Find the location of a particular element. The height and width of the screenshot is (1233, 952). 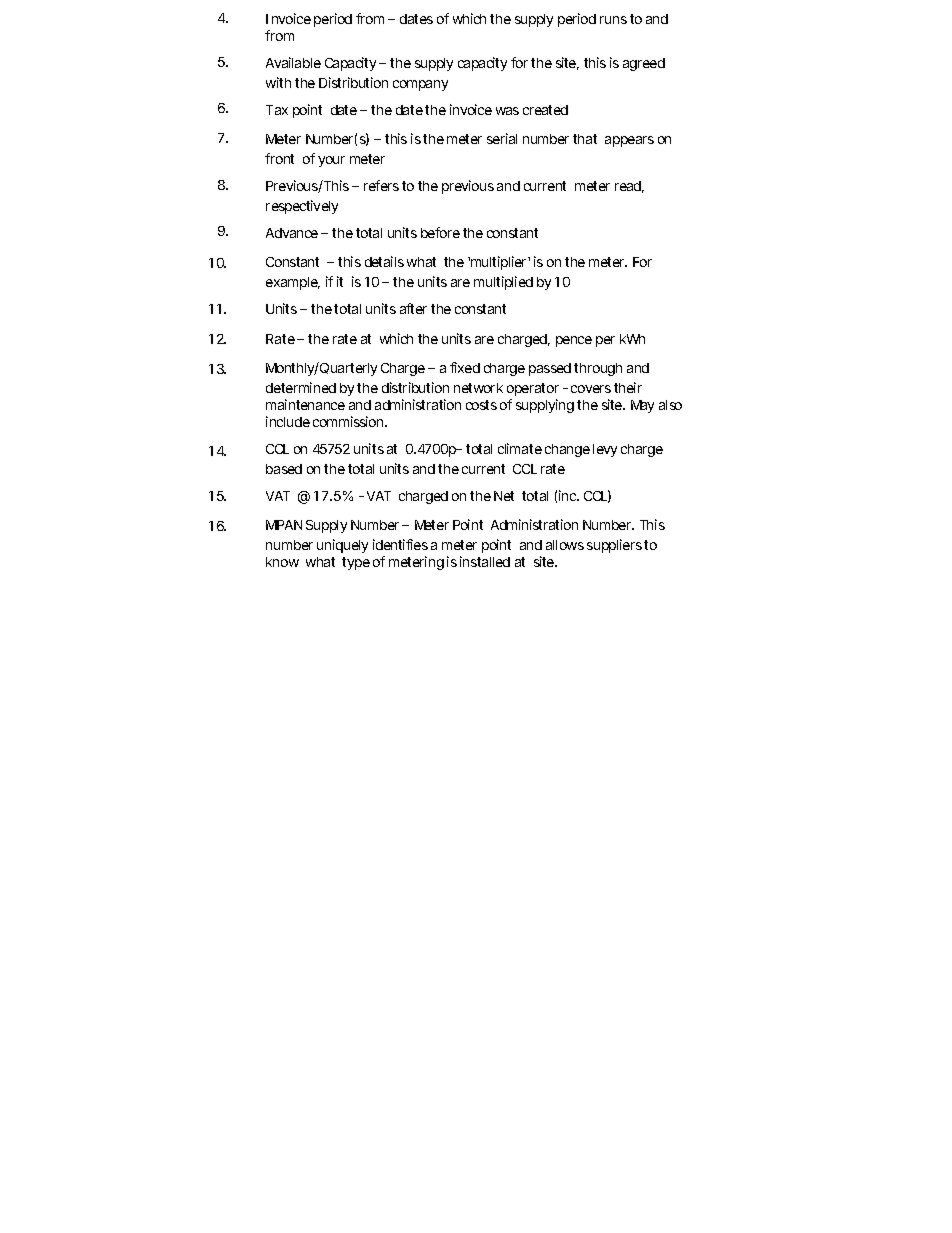

uniquely is located at coordinates (342, 546).
